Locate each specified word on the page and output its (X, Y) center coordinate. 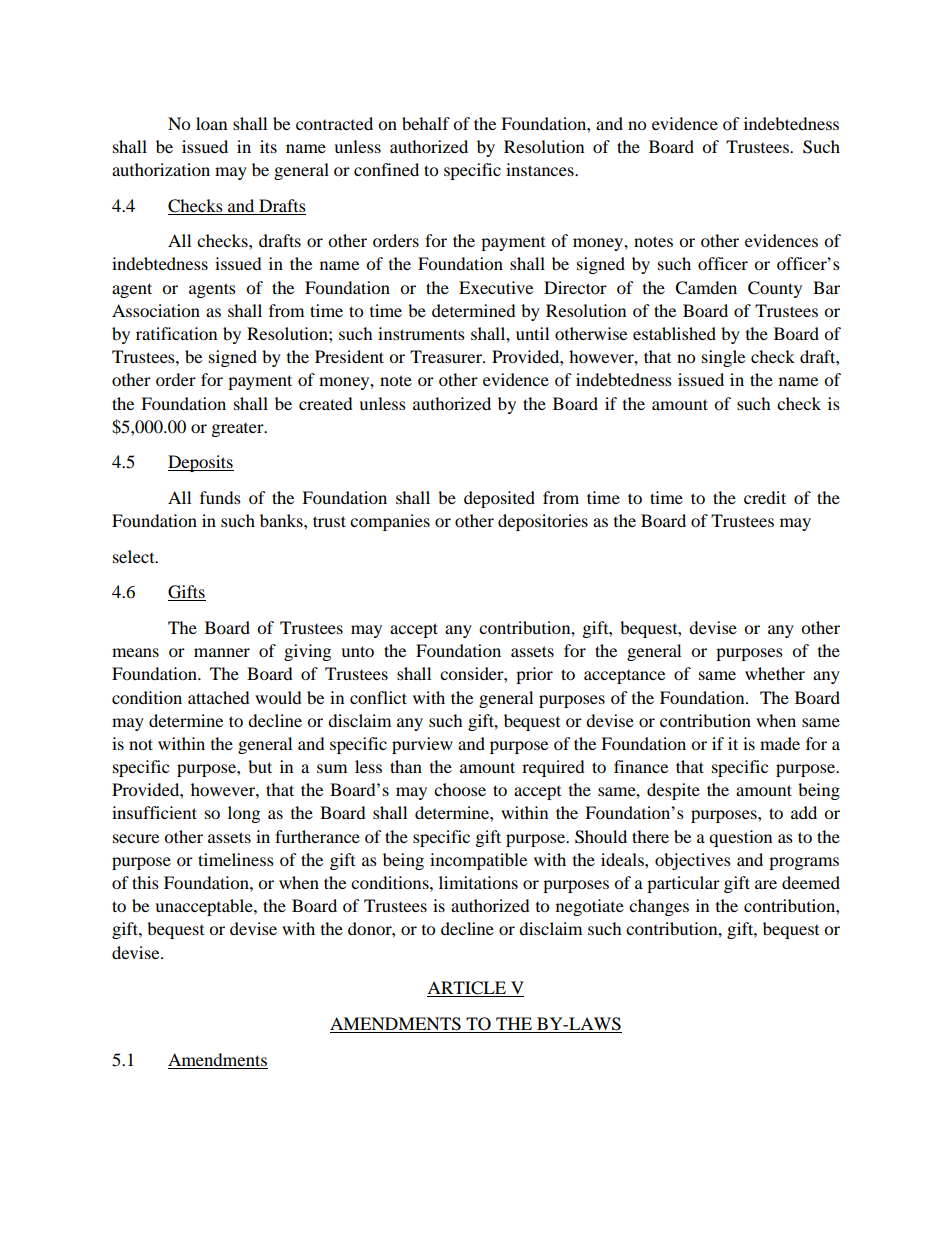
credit (765, 497)
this (145, 882)
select (135, 556)
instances (541, 169)
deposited (499, 499)
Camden (706, 288)
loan (211, 123)
